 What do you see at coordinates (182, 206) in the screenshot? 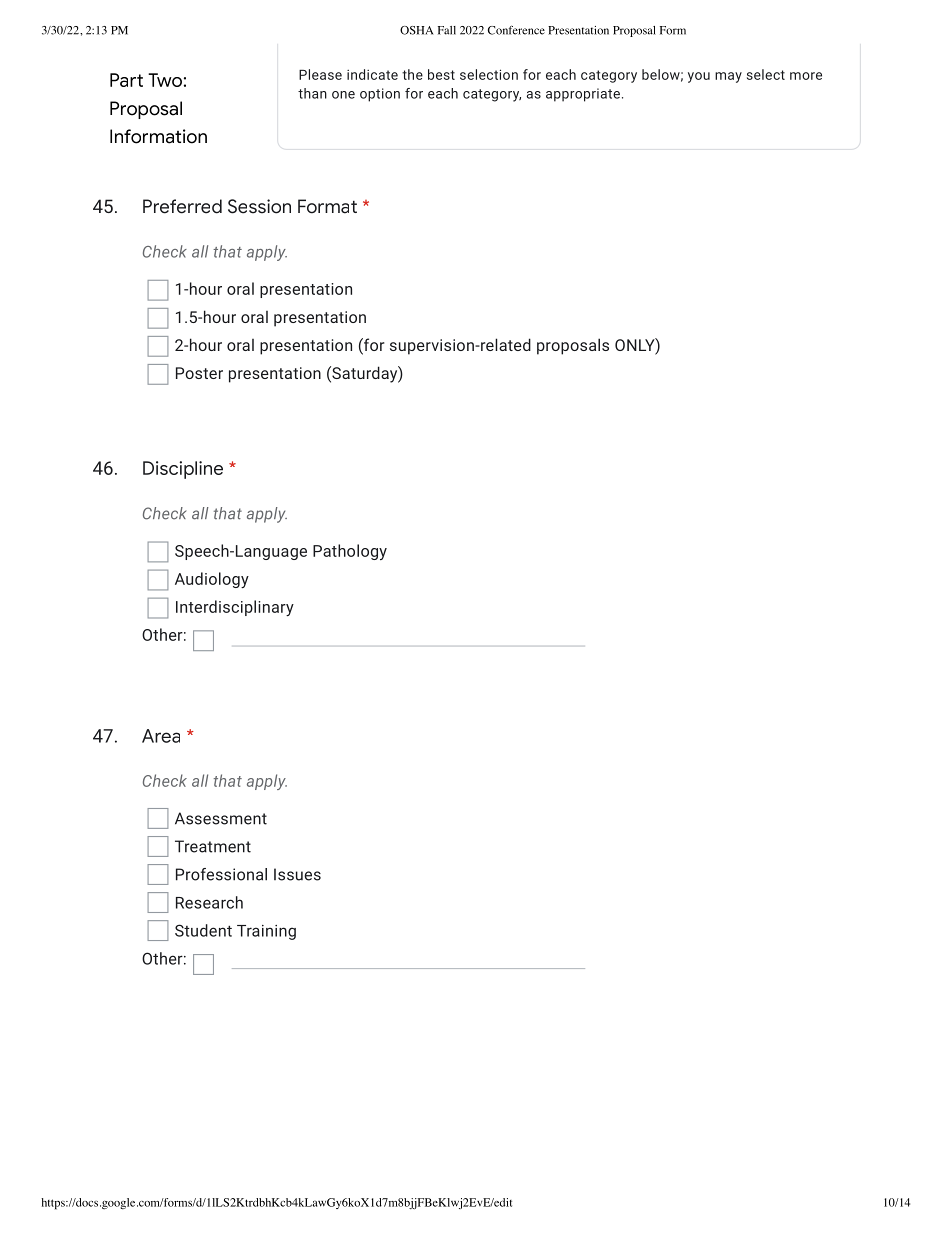
I see `Preferred` at bounding box center [182, 206].
